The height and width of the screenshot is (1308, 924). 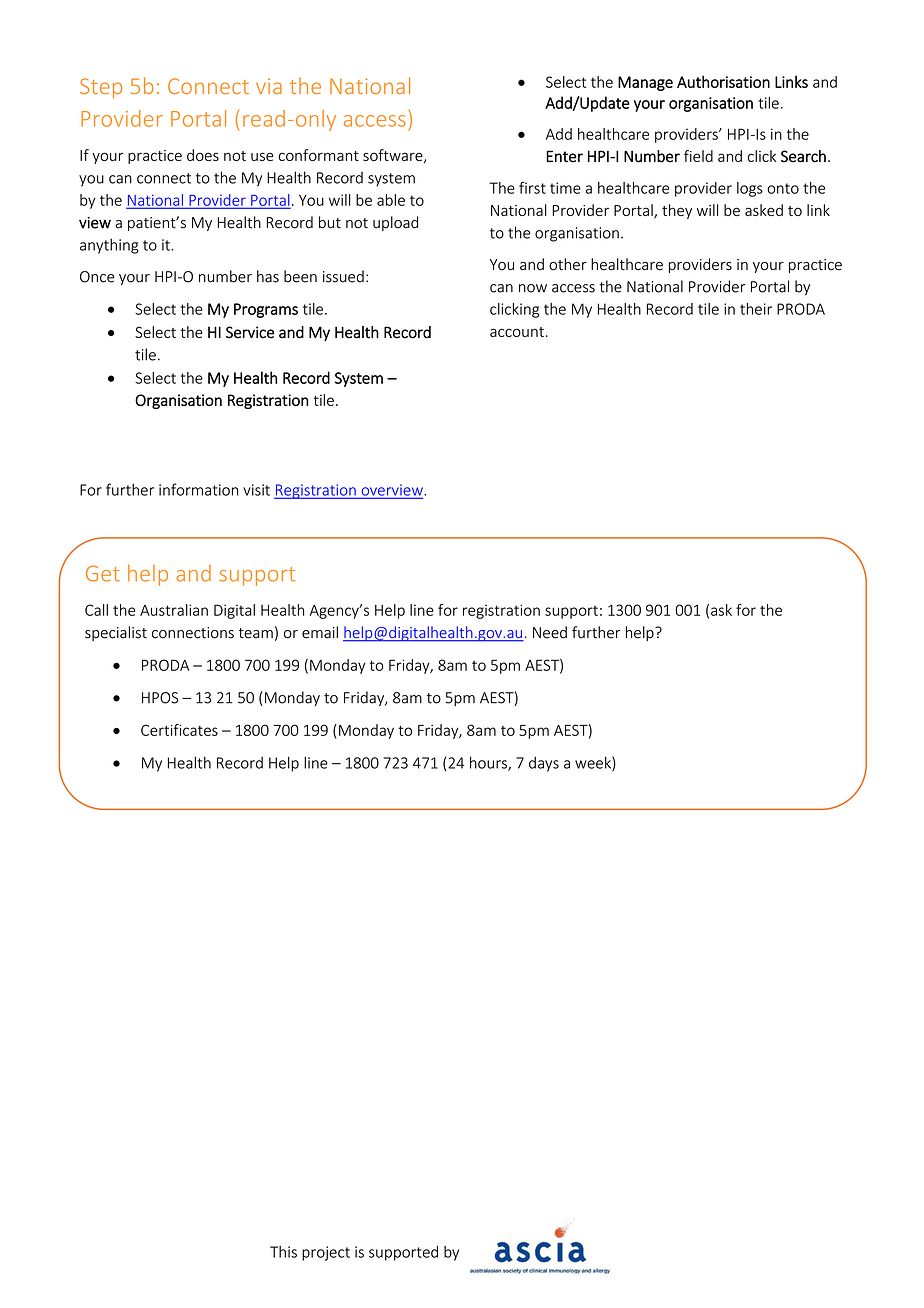 What do you see at coordinates (283, 1252) in the screenshot?
I see `This` at bounding box center [283, 1252].
